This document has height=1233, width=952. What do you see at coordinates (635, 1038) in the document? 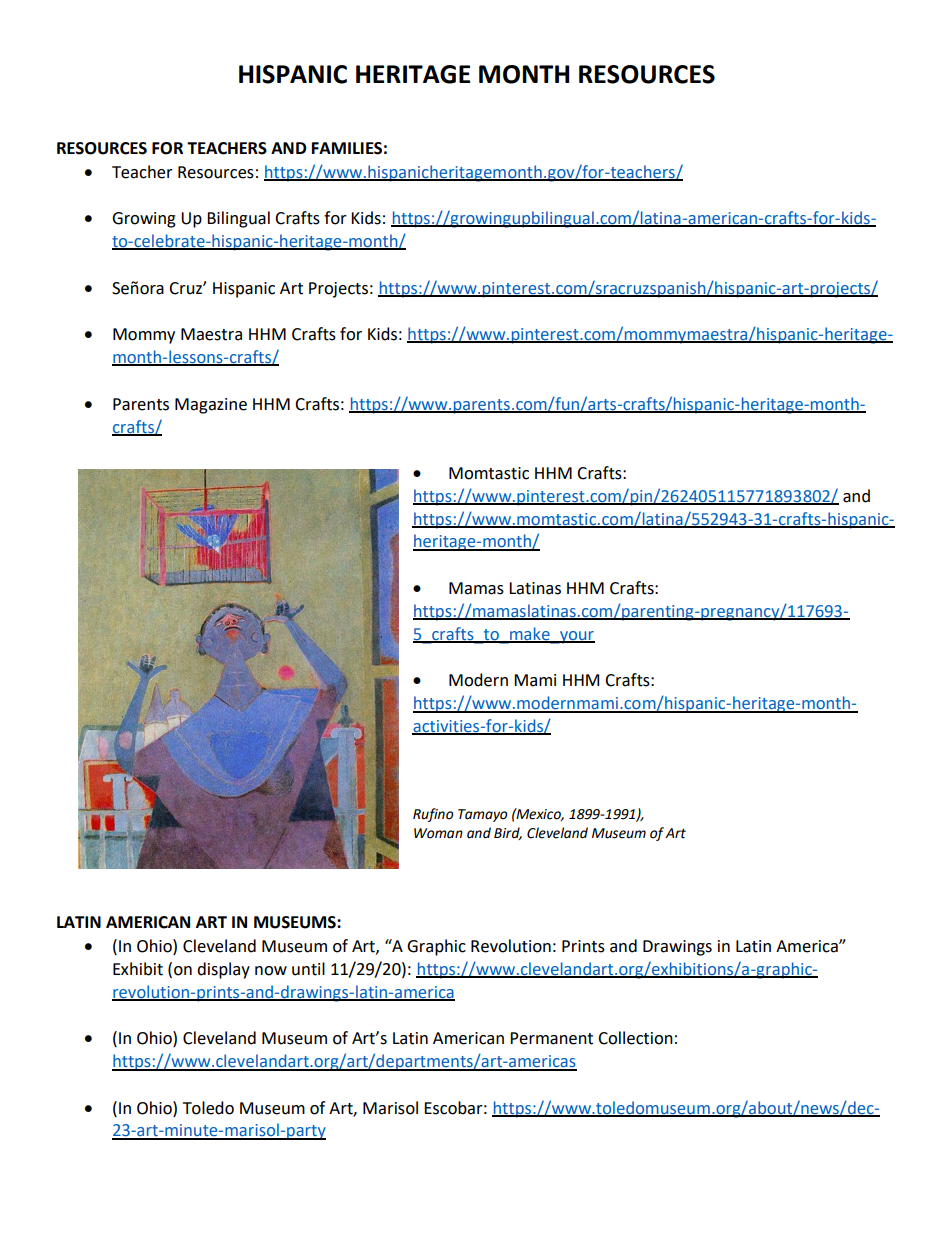
I see `Collection` at bounding box center [635, 1038].
